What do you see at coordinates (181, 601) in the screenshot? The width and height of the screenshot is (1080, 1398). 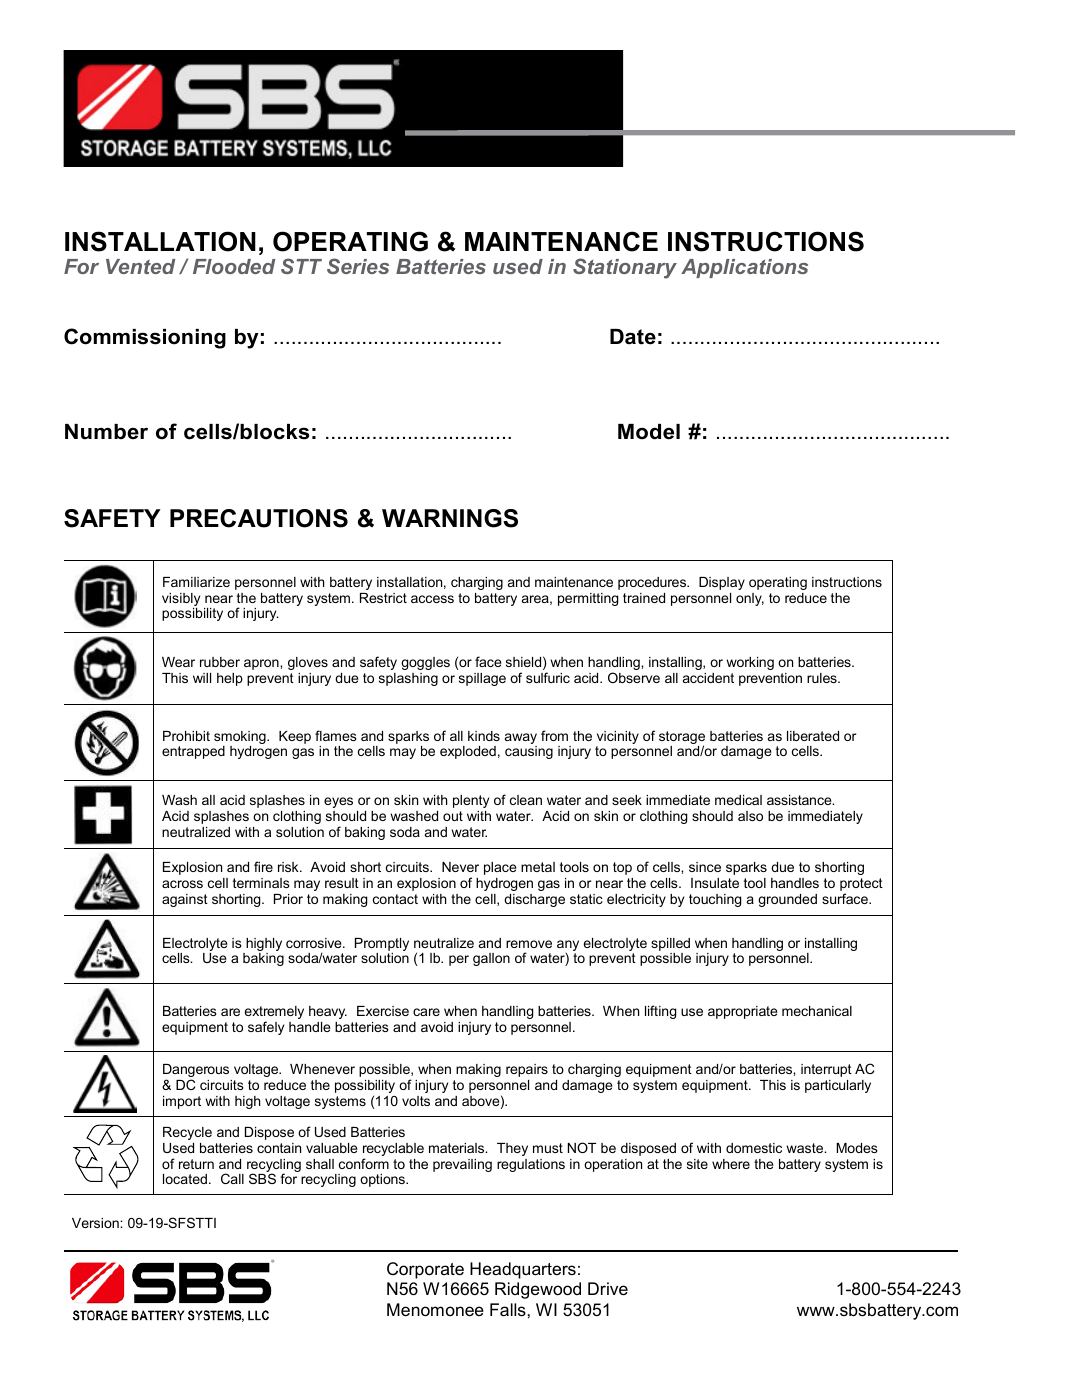 I see `visibly` at bounding box center [181, 601].
